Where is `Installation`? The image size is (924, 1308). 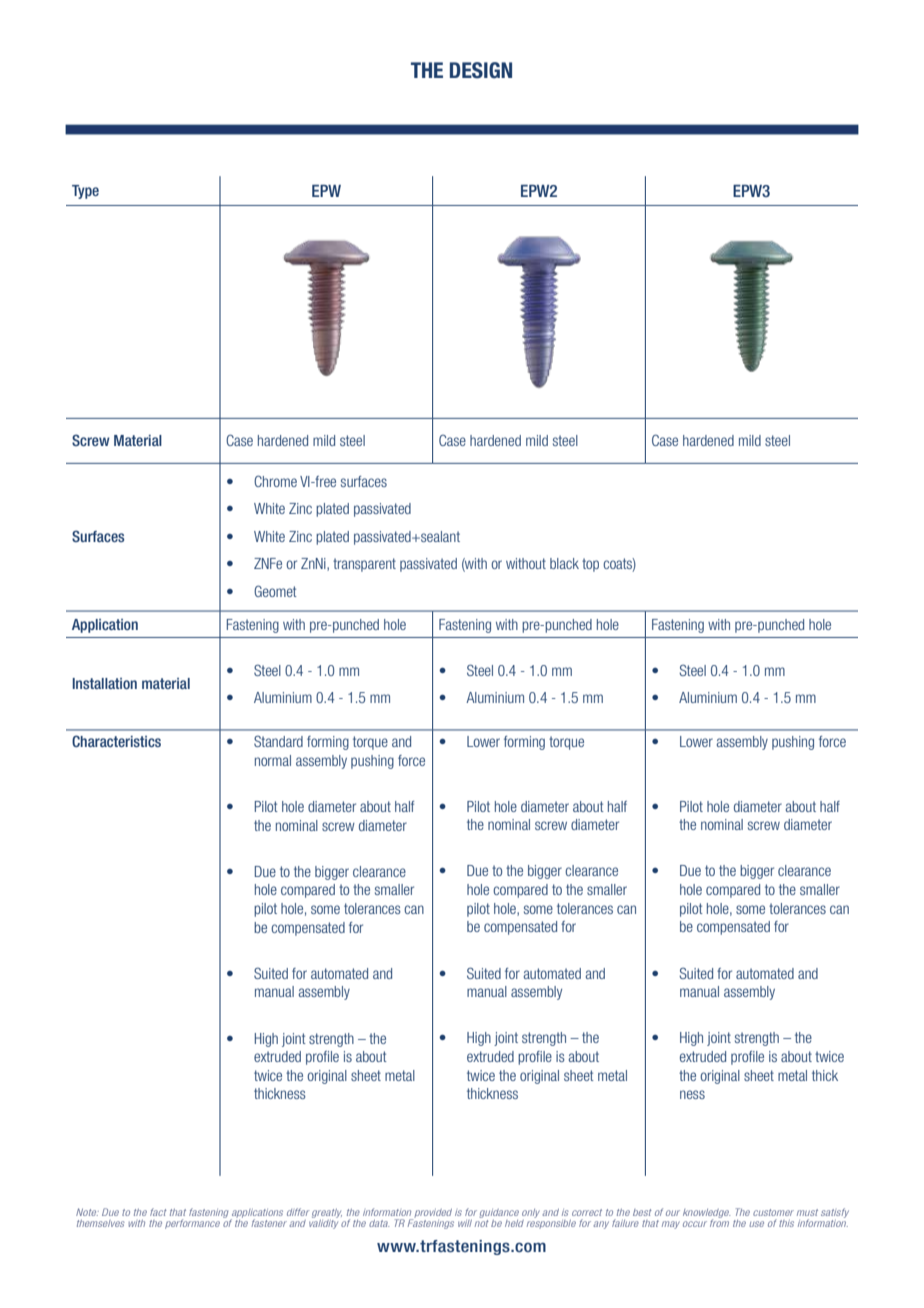
Installation is located at coordinates (104, 683).
